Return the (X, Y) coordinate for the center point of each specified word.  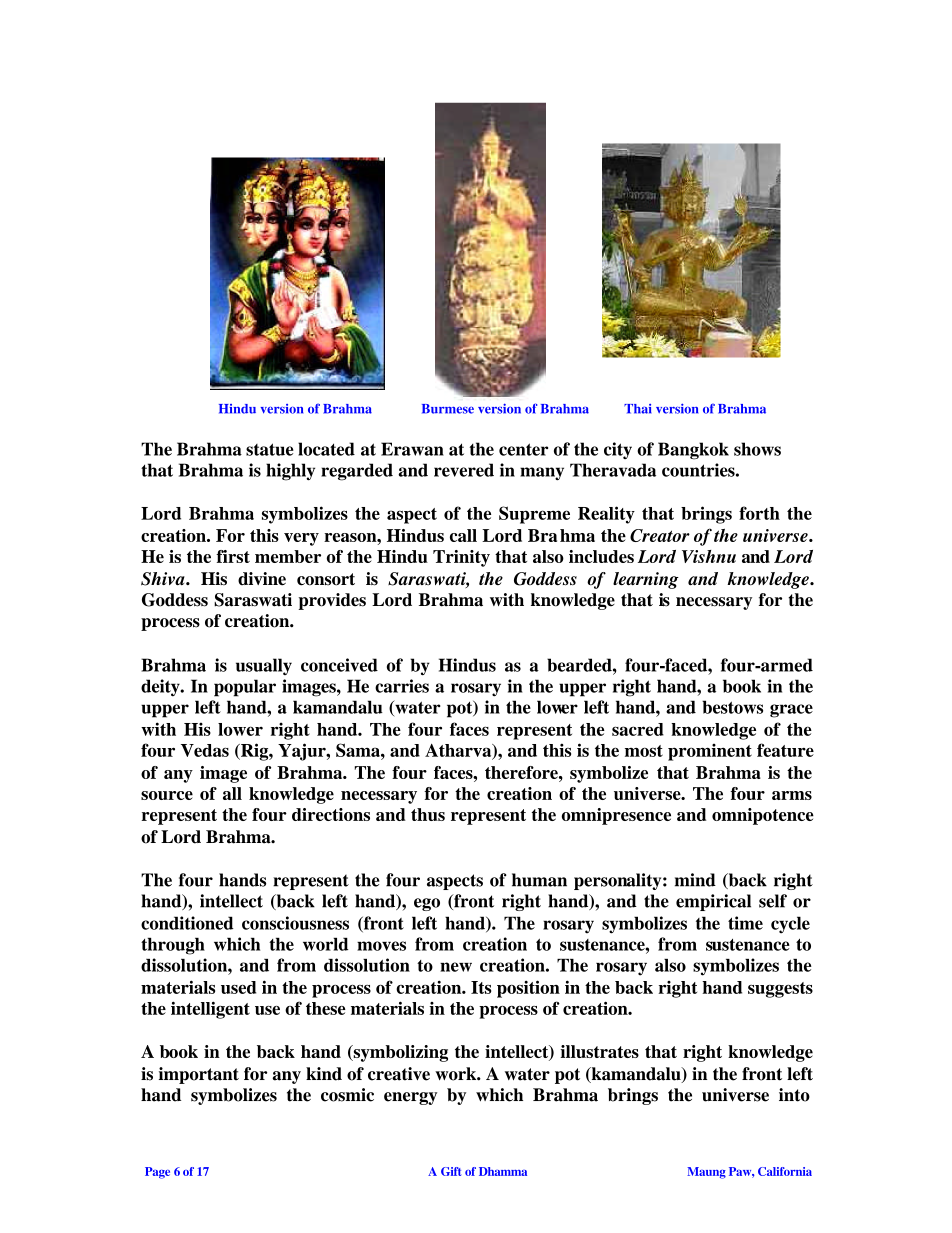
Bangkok (693, 451)
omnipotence (763, 816)
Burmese (448, 409)
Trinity (461, 558)
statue (270, 449)
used (238, 987)
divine (262, 579)
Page (157, 1173)
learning (646, 580)
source (167, 795)
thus (428, 814)
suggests (780, 990)
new (456, 967)
